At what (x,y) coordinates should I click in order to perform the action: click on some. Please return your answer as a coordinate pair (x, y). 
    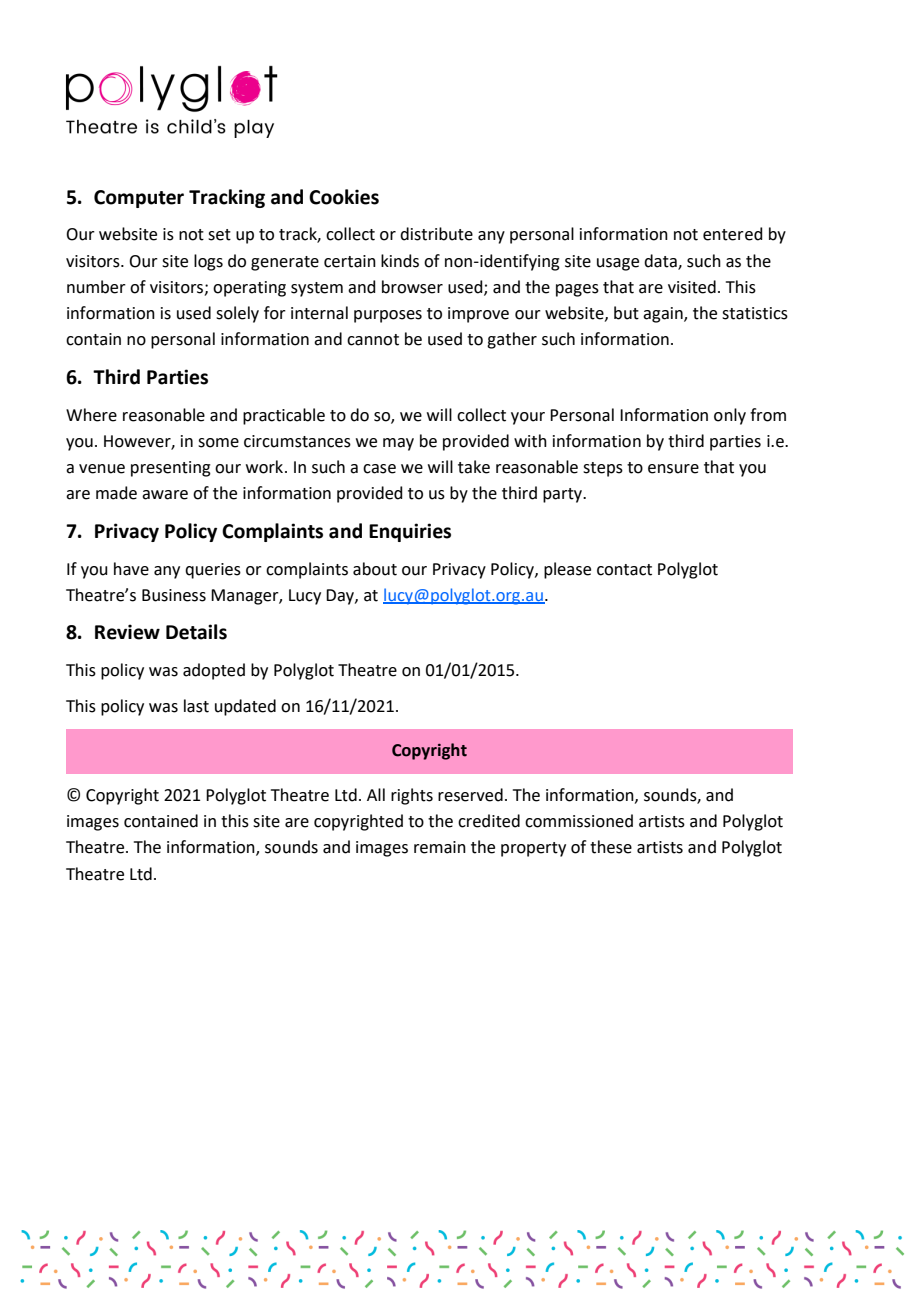
    Looking at the image, I should click on (218, 443).
